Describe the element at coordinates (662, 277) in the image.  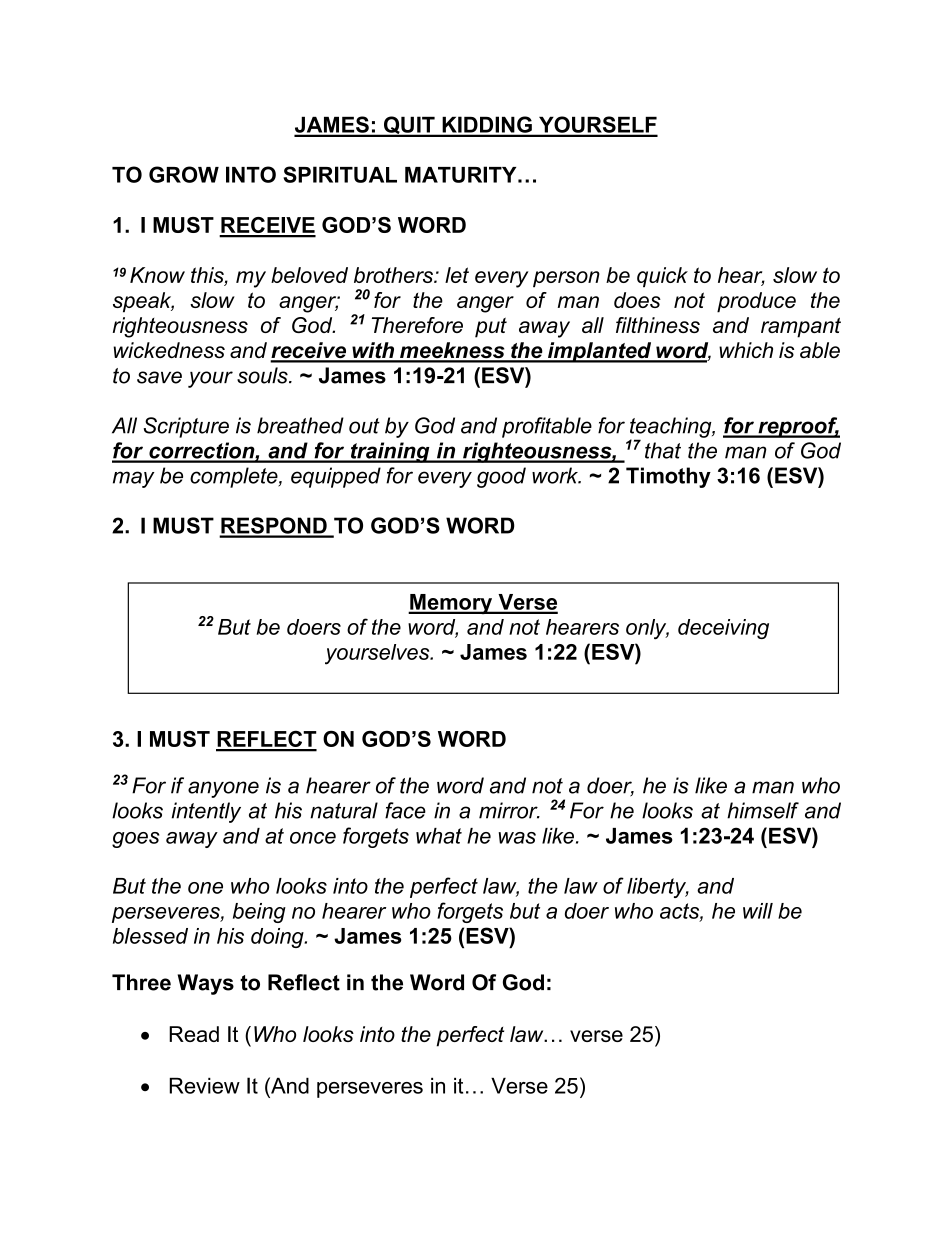
I see `quick` at that location.
